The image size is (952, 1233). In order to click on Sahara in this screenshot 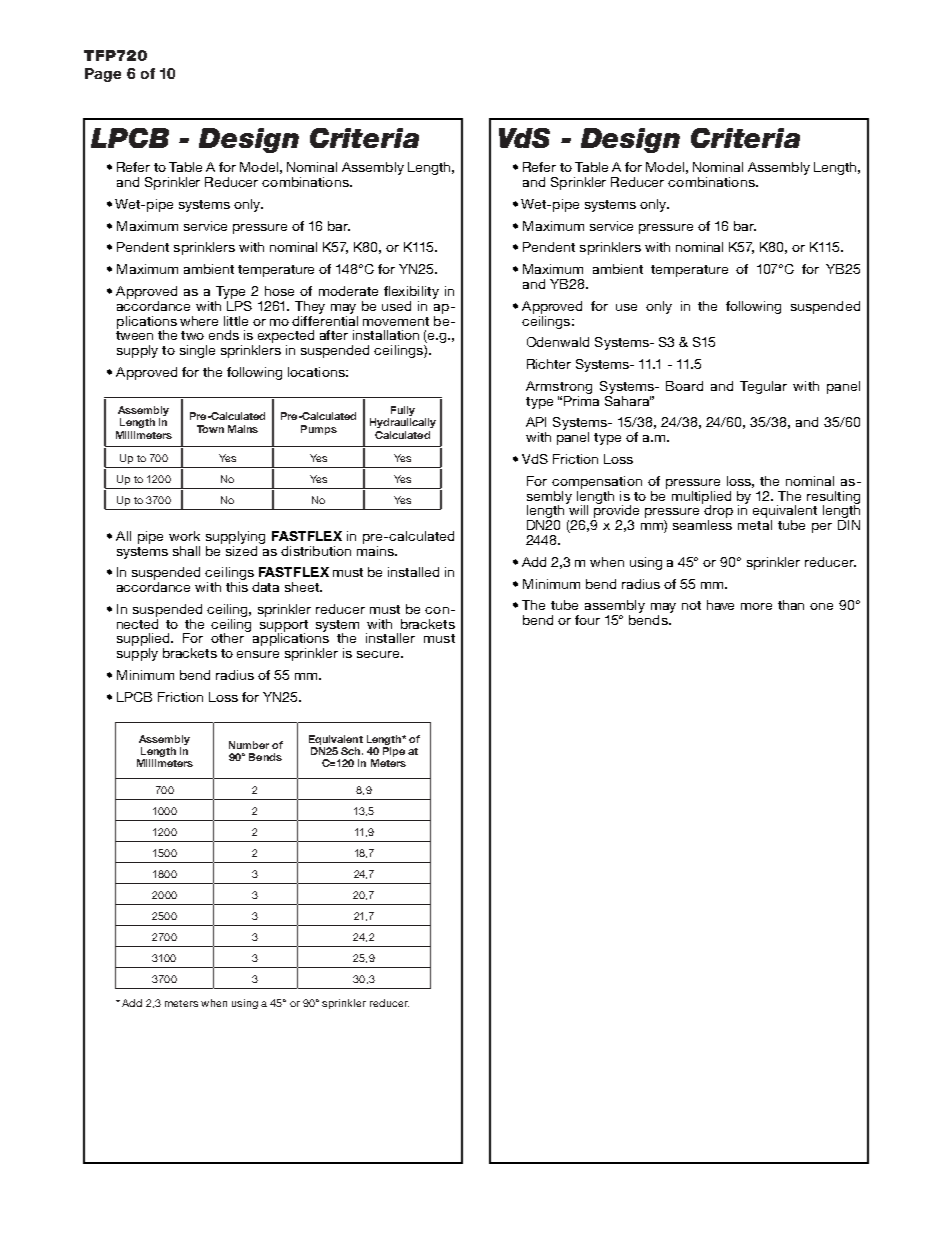, I will do `click(628, 399)`.
